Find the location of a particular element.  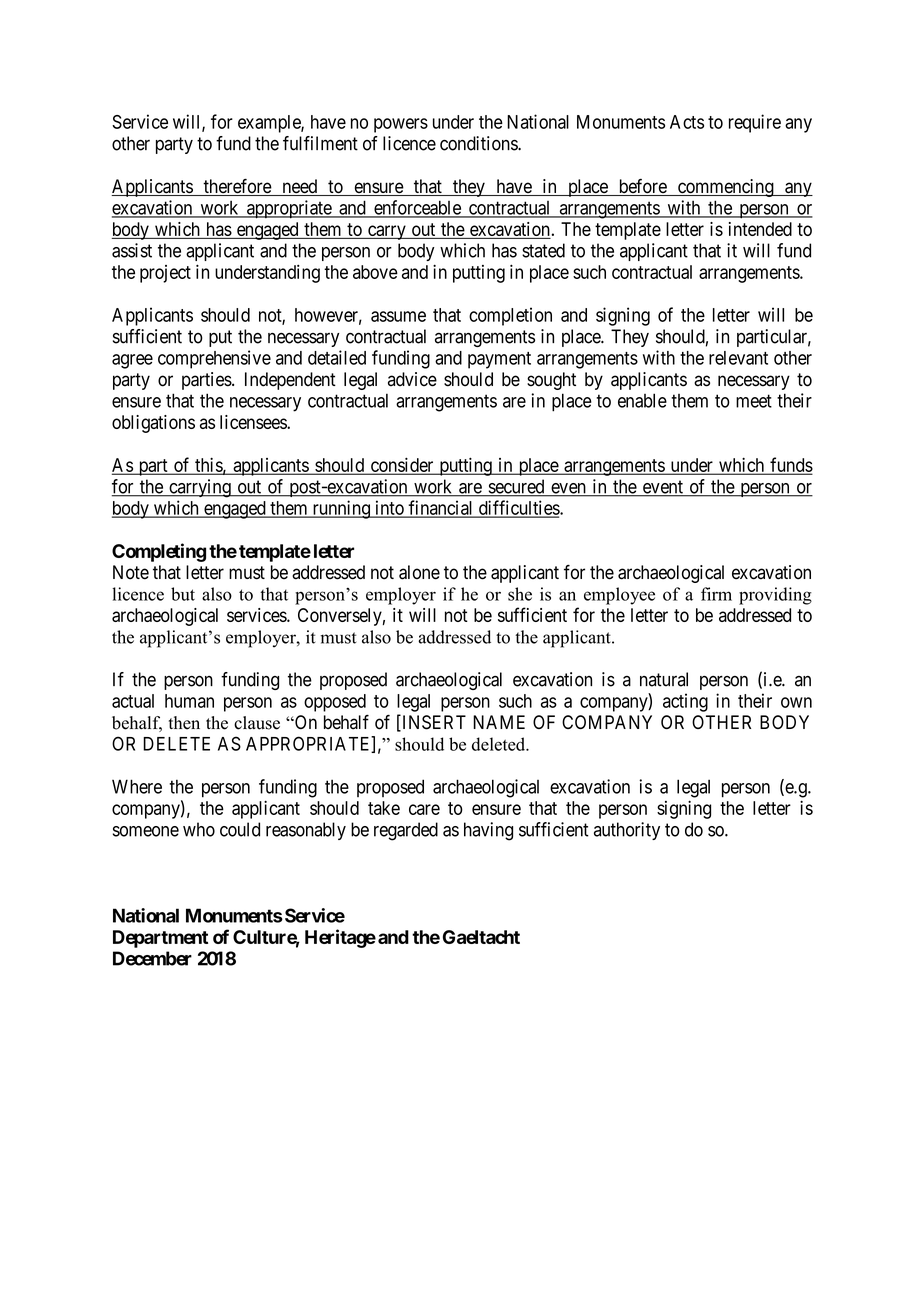

therefore is located at coordinates (237, 187).
